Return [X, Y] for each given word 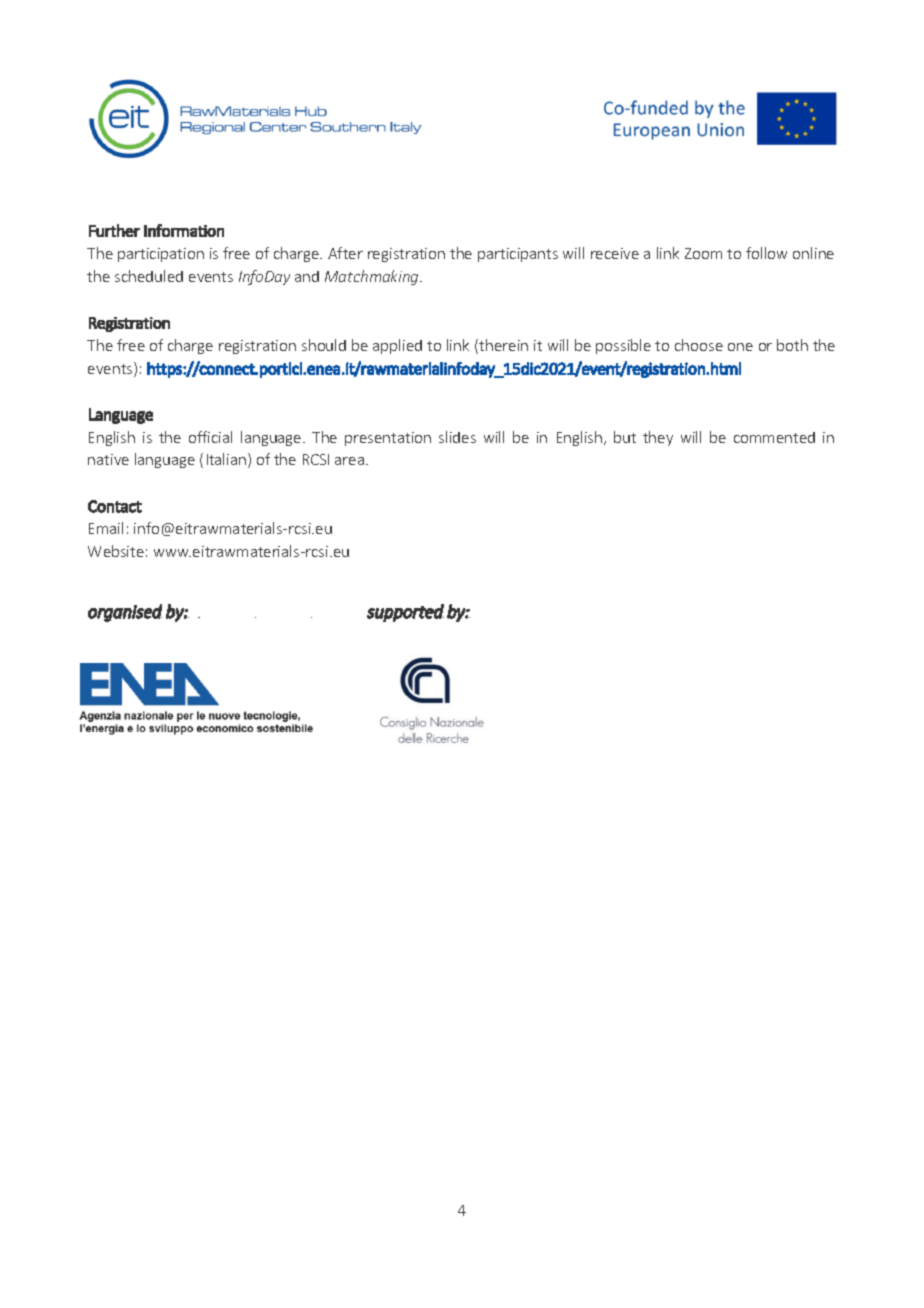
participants [518, 255]
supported [405, 613]
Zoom [703, 253]
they [658, 438]
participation [161, 255]
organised [125, 613]
